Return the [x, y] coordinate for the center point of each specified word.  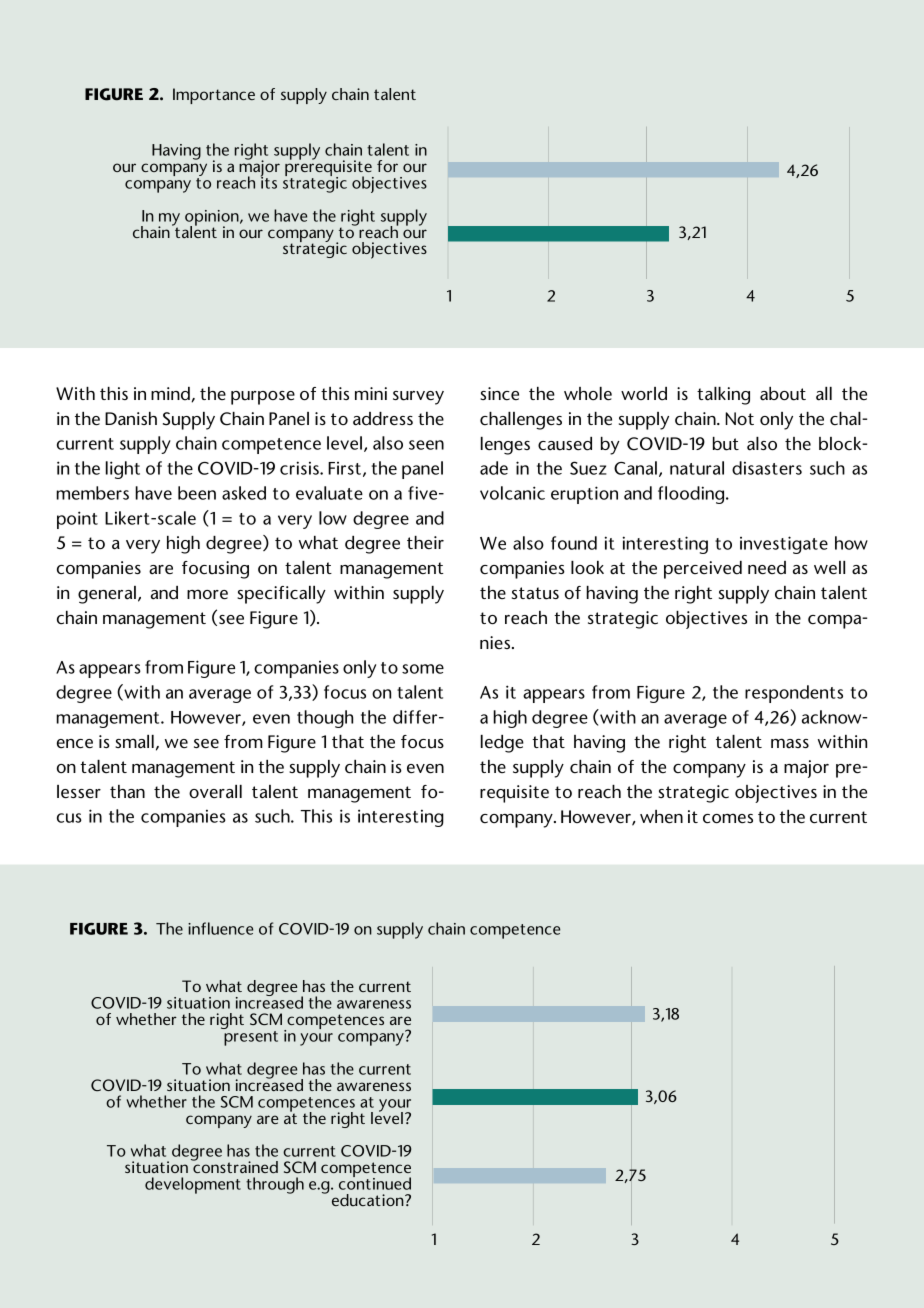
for [387, 166]
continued [375, 1182]
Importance [214, 96]
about [783, 394]
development [193, 1185]
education [369, 1200]
